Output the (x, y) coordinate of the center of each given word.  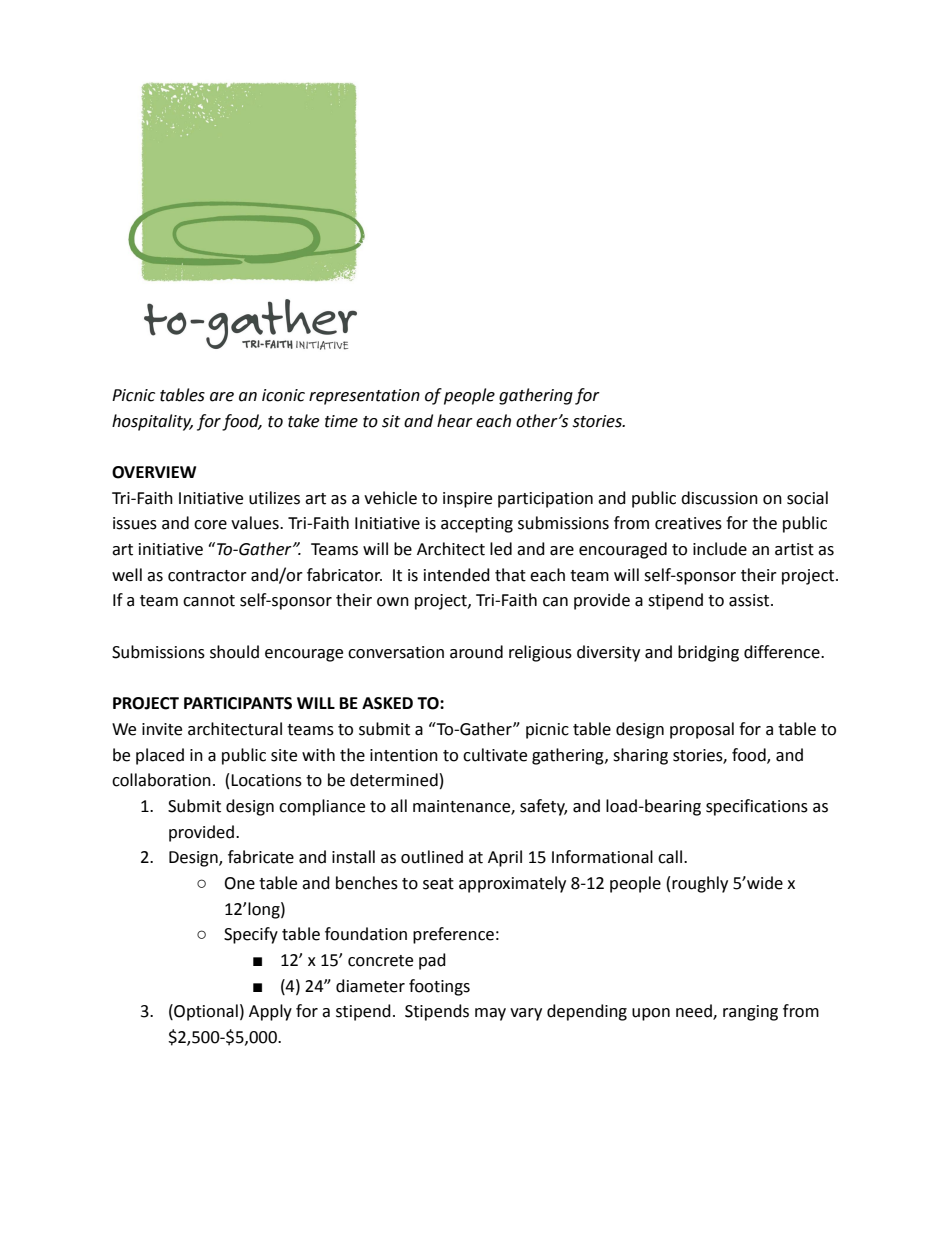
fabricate (261, 857)
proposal (702, 730)
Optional (205, 1012)
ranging (750, 1013)
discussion (719, 498)
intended (457, 575)
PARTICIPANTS (238, 703)
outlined (432, 857)
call (671, 857)
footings (439, 987)
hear (455, 421)
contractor (207, 576)
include (720, 549)
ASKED (387, 703)
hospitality (152, 422)
